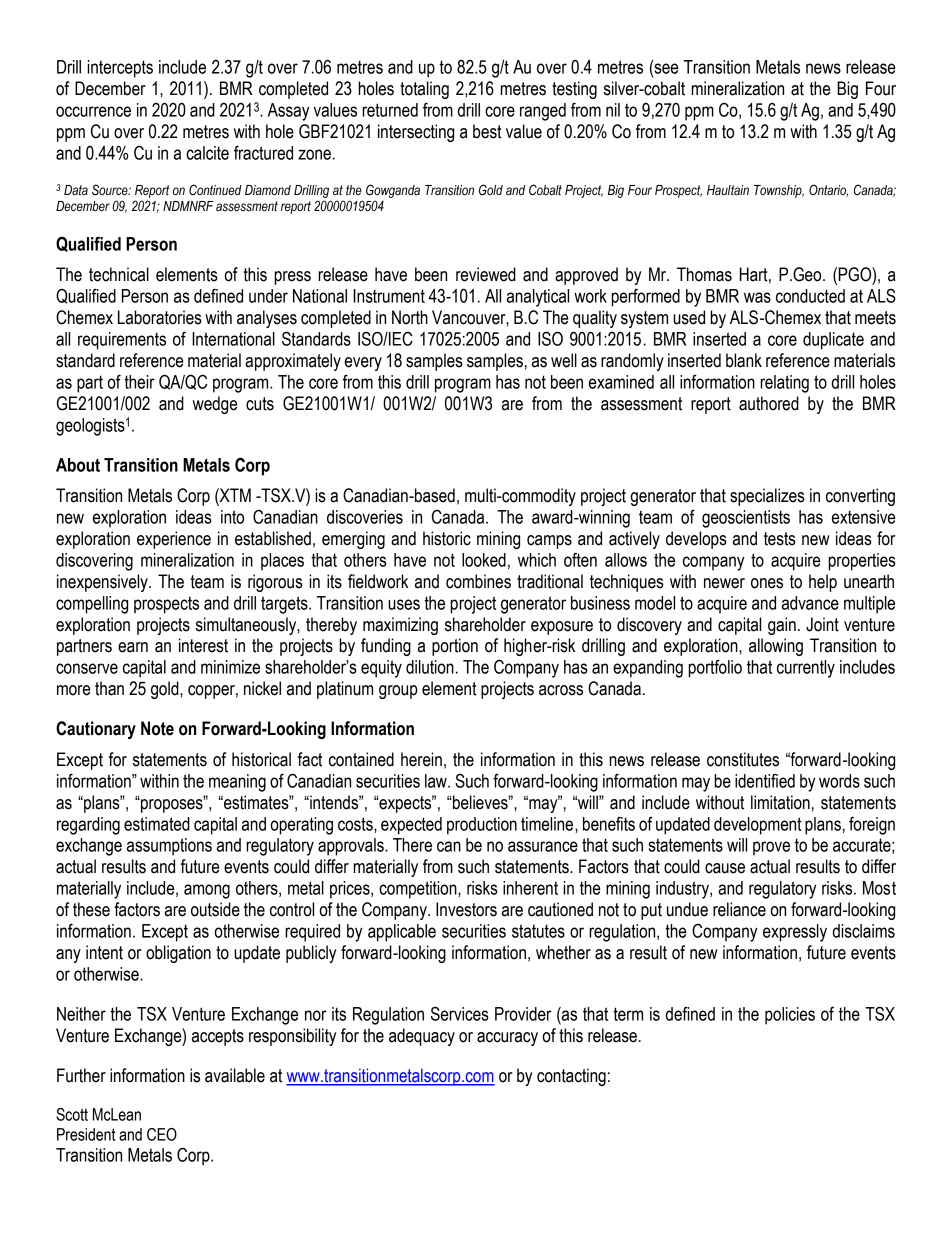 The image size is (952, 1233). What do you see at coordinates (564, 360) in the document?
I see `well` at bounding box center [564, 360].
